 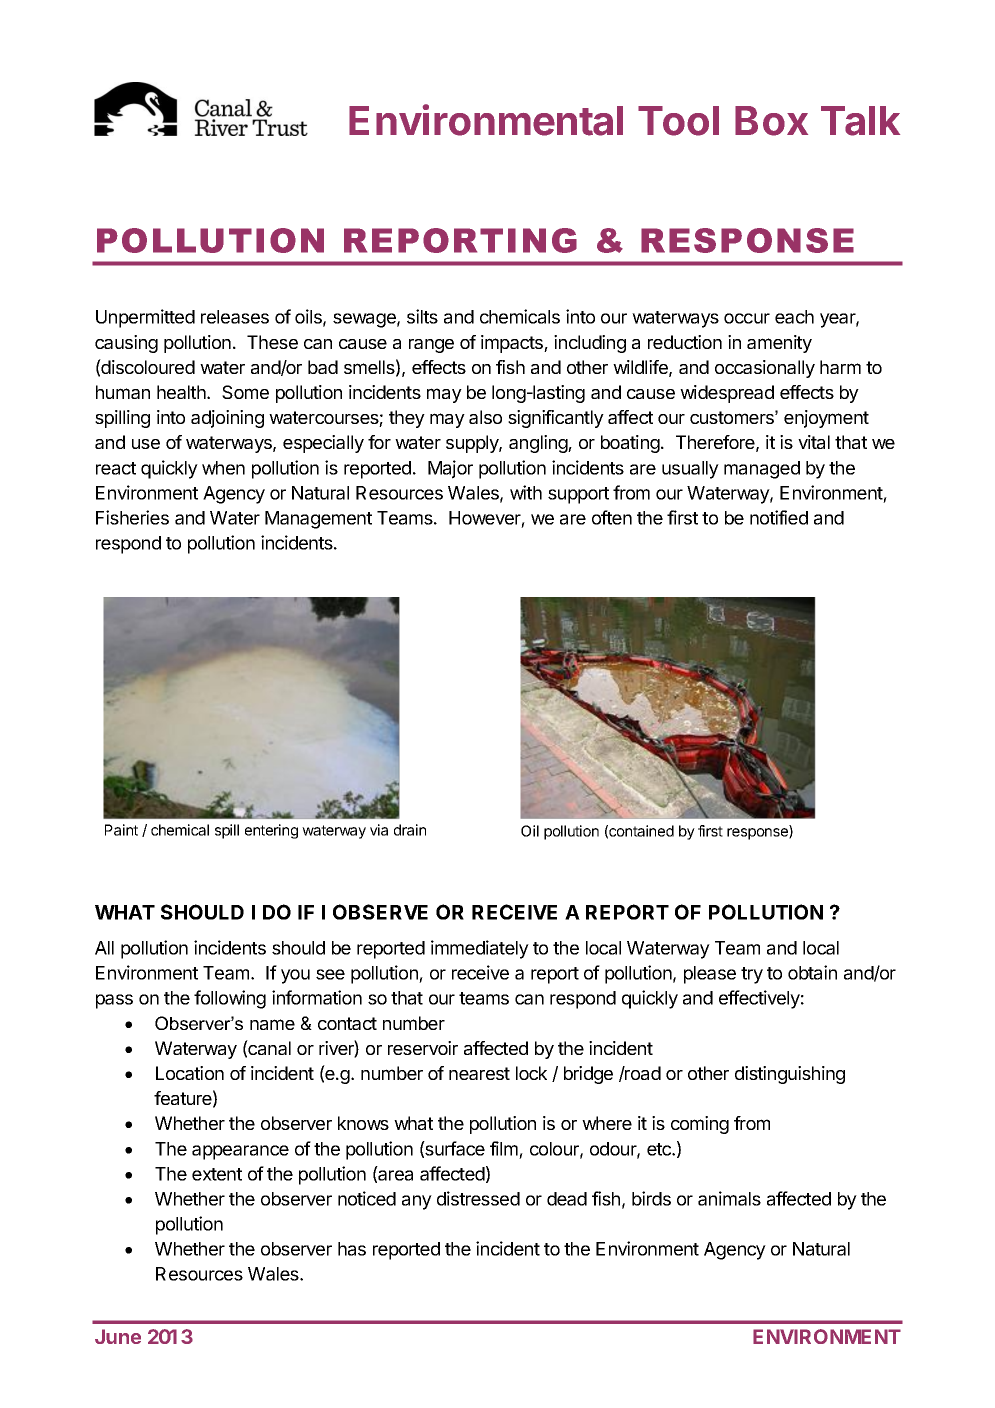 I want to click on notified, so click(x=779, y=517).
